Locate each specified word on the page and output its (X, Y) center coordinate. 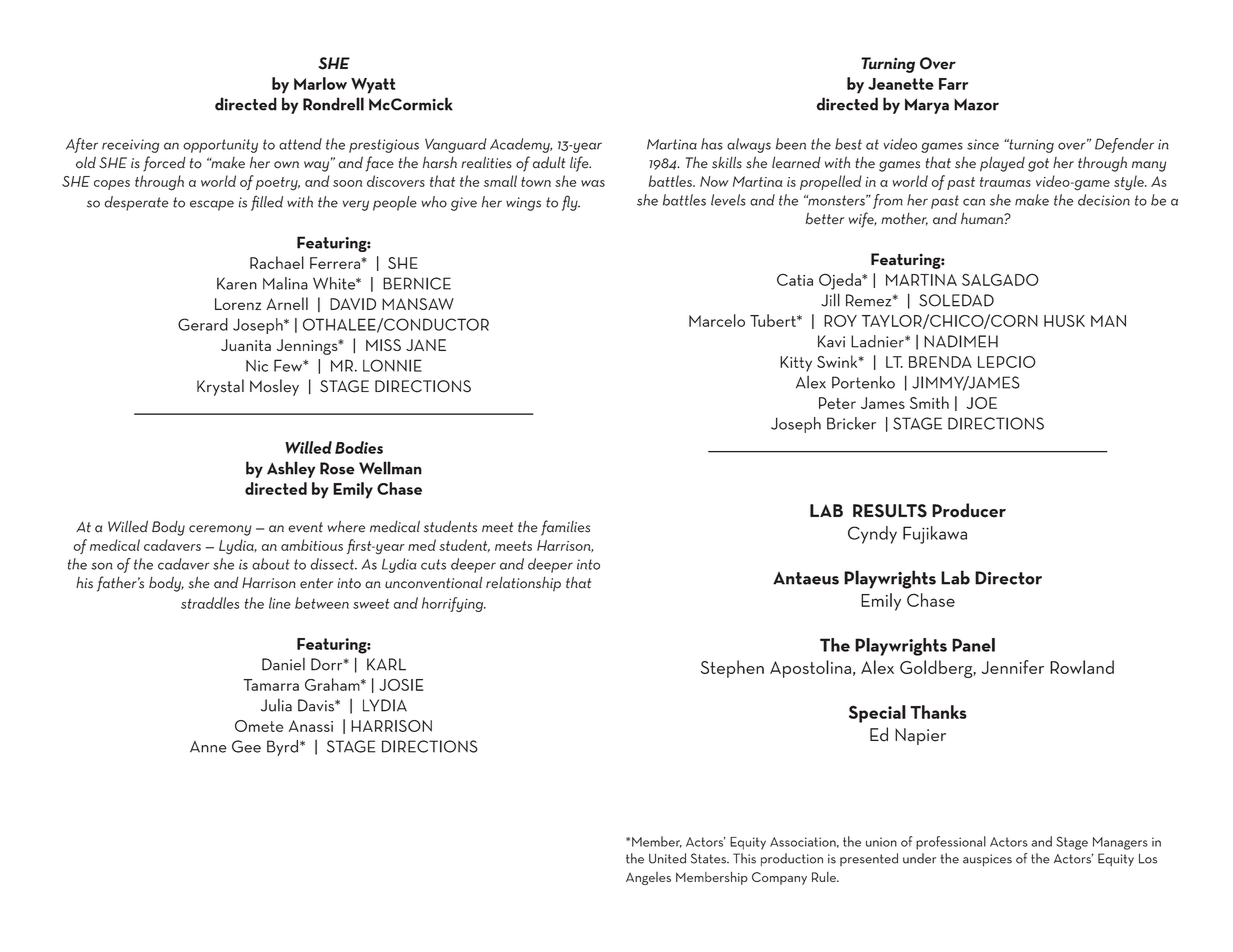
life (580, 164)
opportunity (220, 146)
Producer (969, 510)
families (565, 528)
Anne (208, 747)
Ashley (291, 469)
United (667, 858)
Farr (953, 84)
